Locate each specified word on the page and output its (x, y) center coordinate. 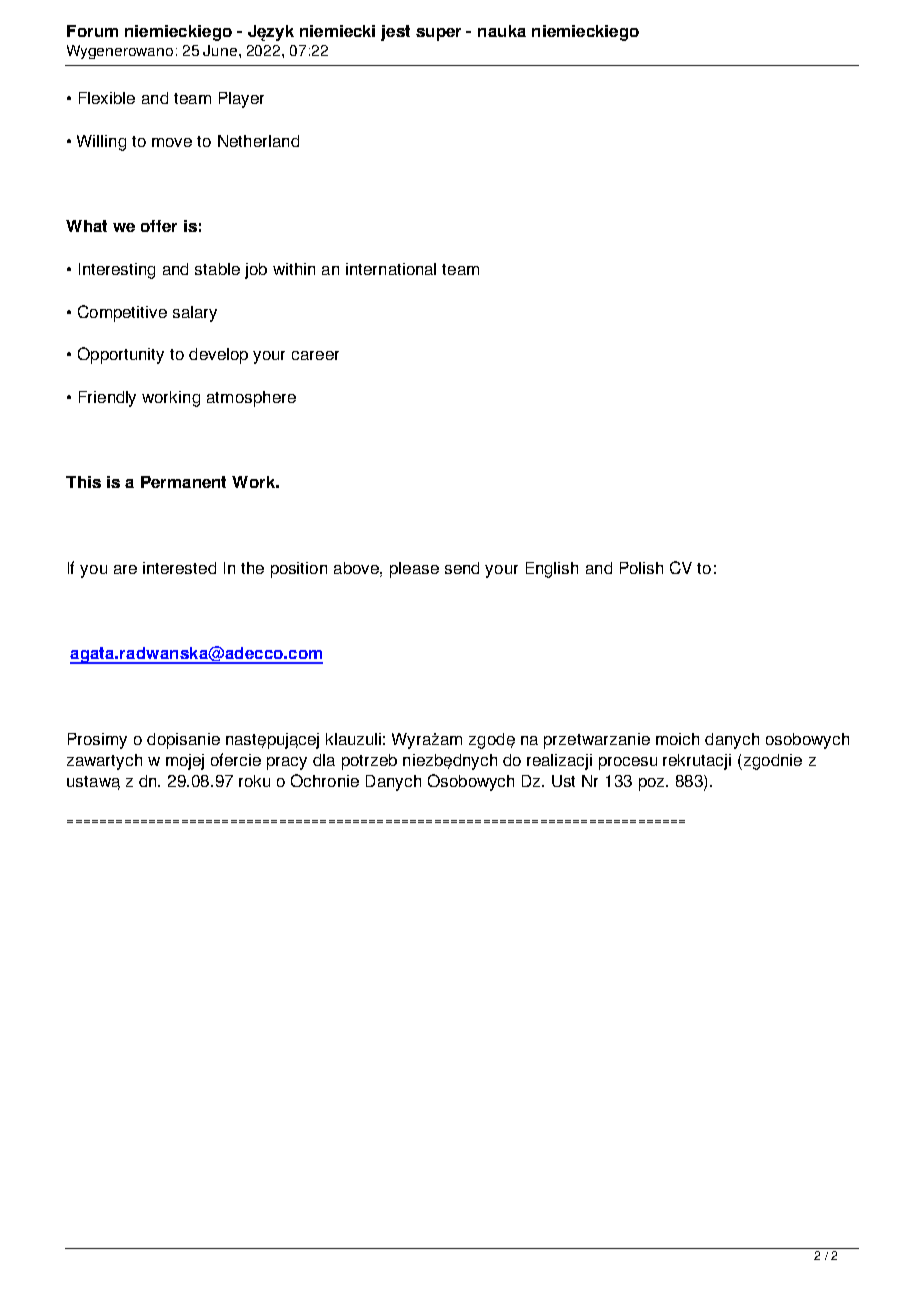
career (315, 355)
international (391, 269)
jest (395, 33)
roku (254, 781)
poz (653, 784)
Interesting (117, 271)
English (552, 570)
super (438, 34)
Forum (92, 31)
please (414, 570)
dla (324, 760)
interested (179, 568)
